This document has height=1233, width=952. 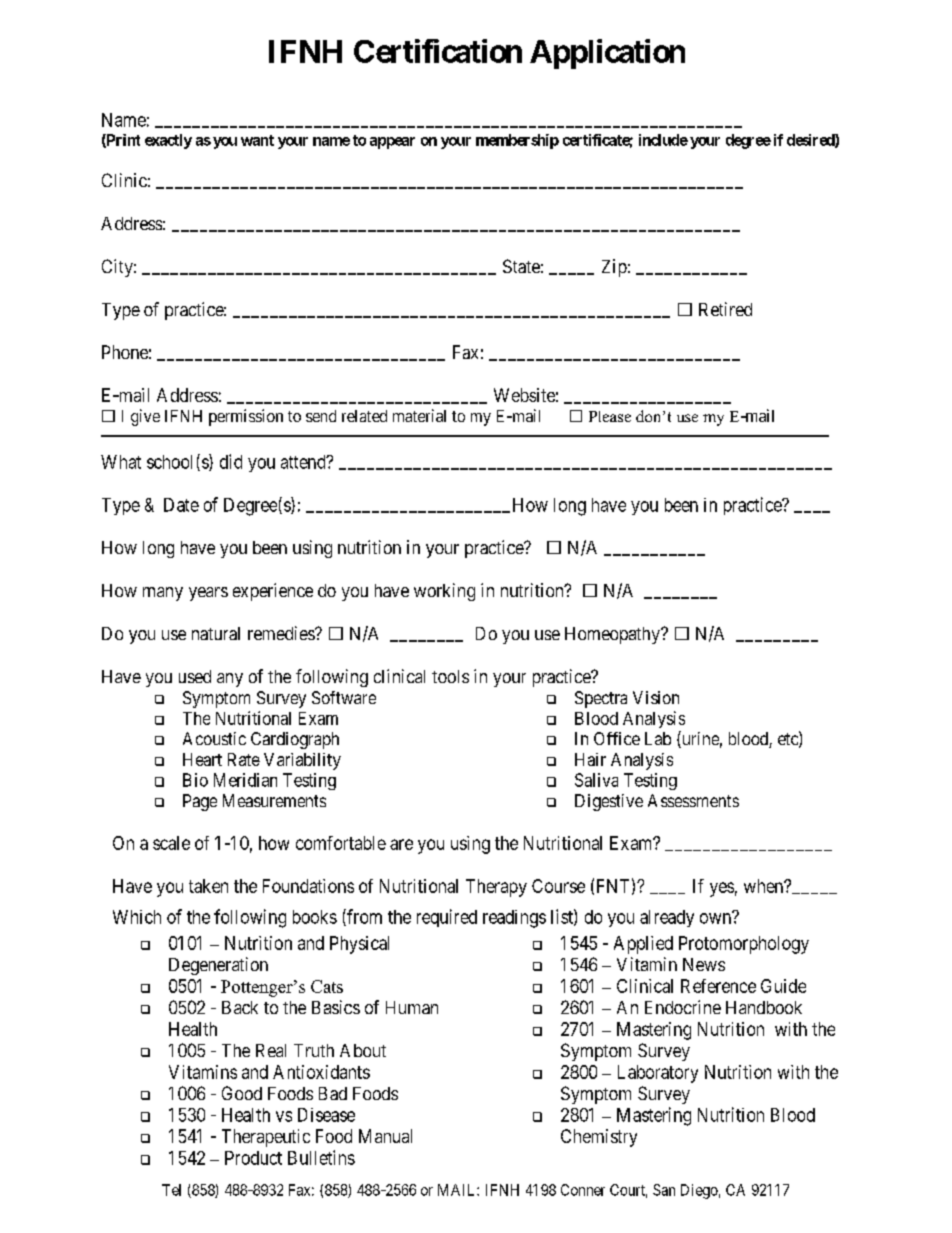 What do you see at coordinates (419, 415) in the document?
I see `material` at bounding box center [419, 415].
